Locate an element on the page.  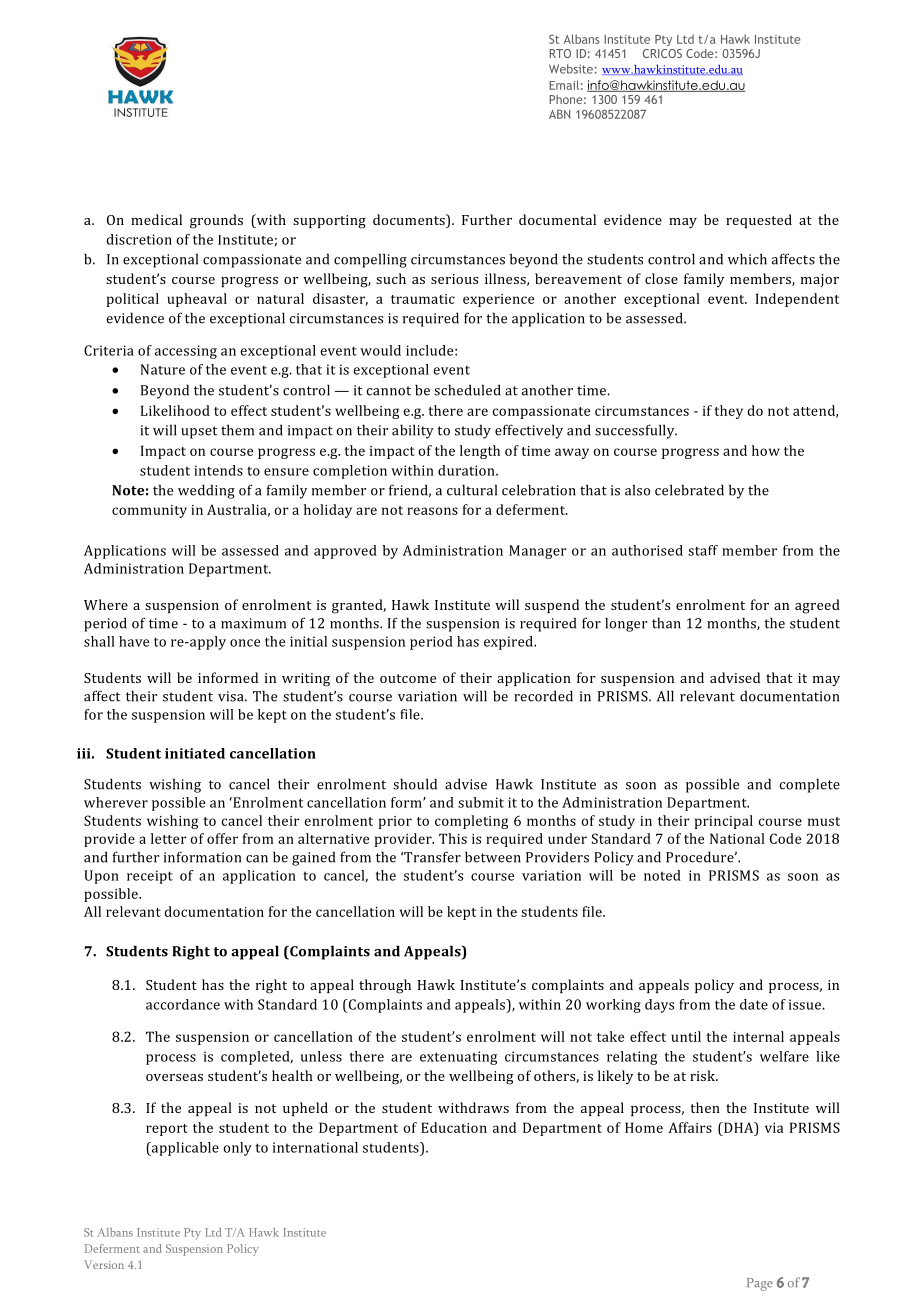
ABN is located at coordinates (559, 114).
